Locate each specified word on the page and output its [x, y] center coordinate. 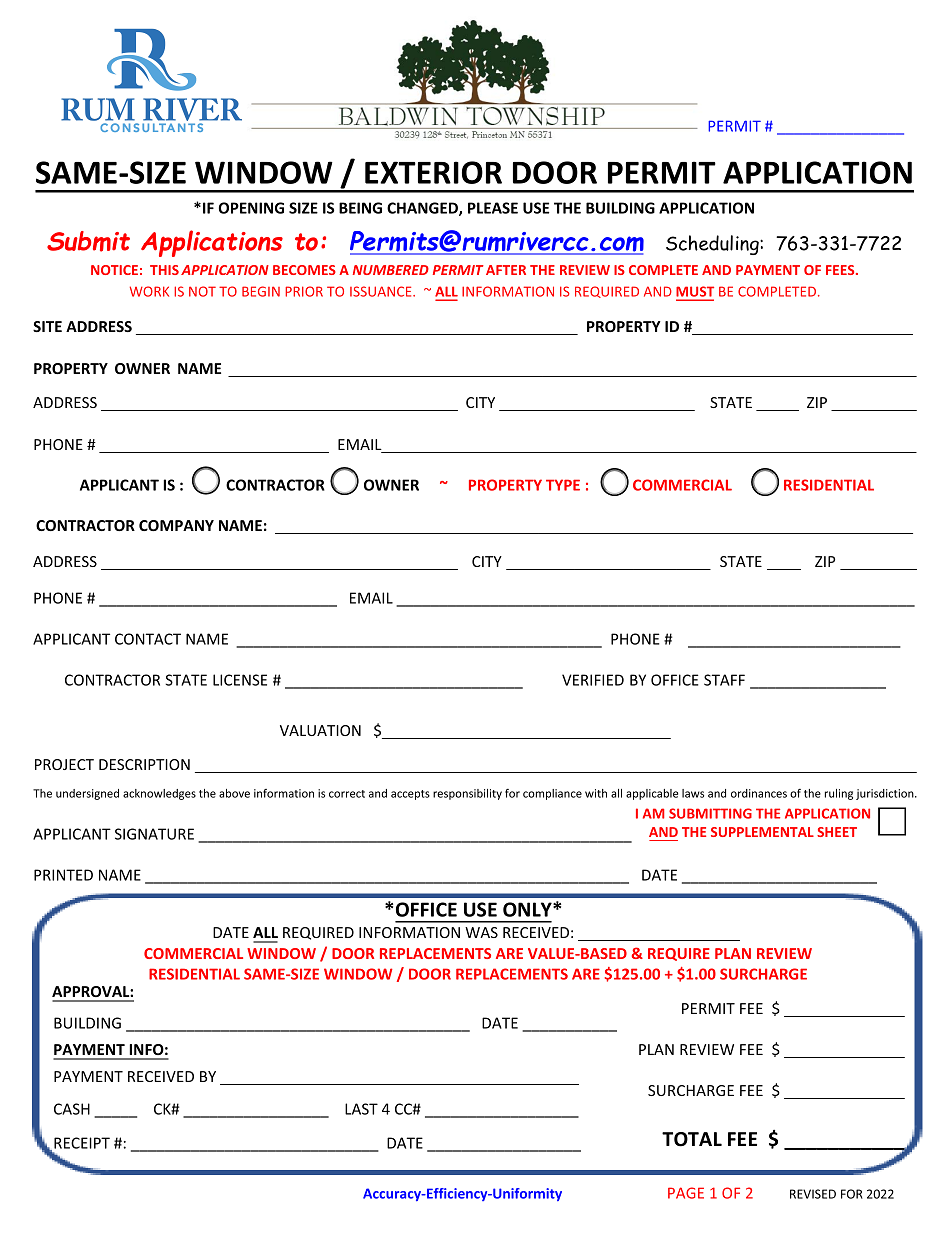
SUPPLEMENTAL [762, 832]
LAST [361, 1109]
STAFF [724, 680]
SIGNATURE [154, 834]
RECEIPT [82, 1143]
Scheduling [713, 245]
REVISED [813, 1194]
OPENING [251, 208]
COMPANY [176, 525]
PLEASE [493, 208]
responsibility [467, 794]
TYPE [563, 485]
